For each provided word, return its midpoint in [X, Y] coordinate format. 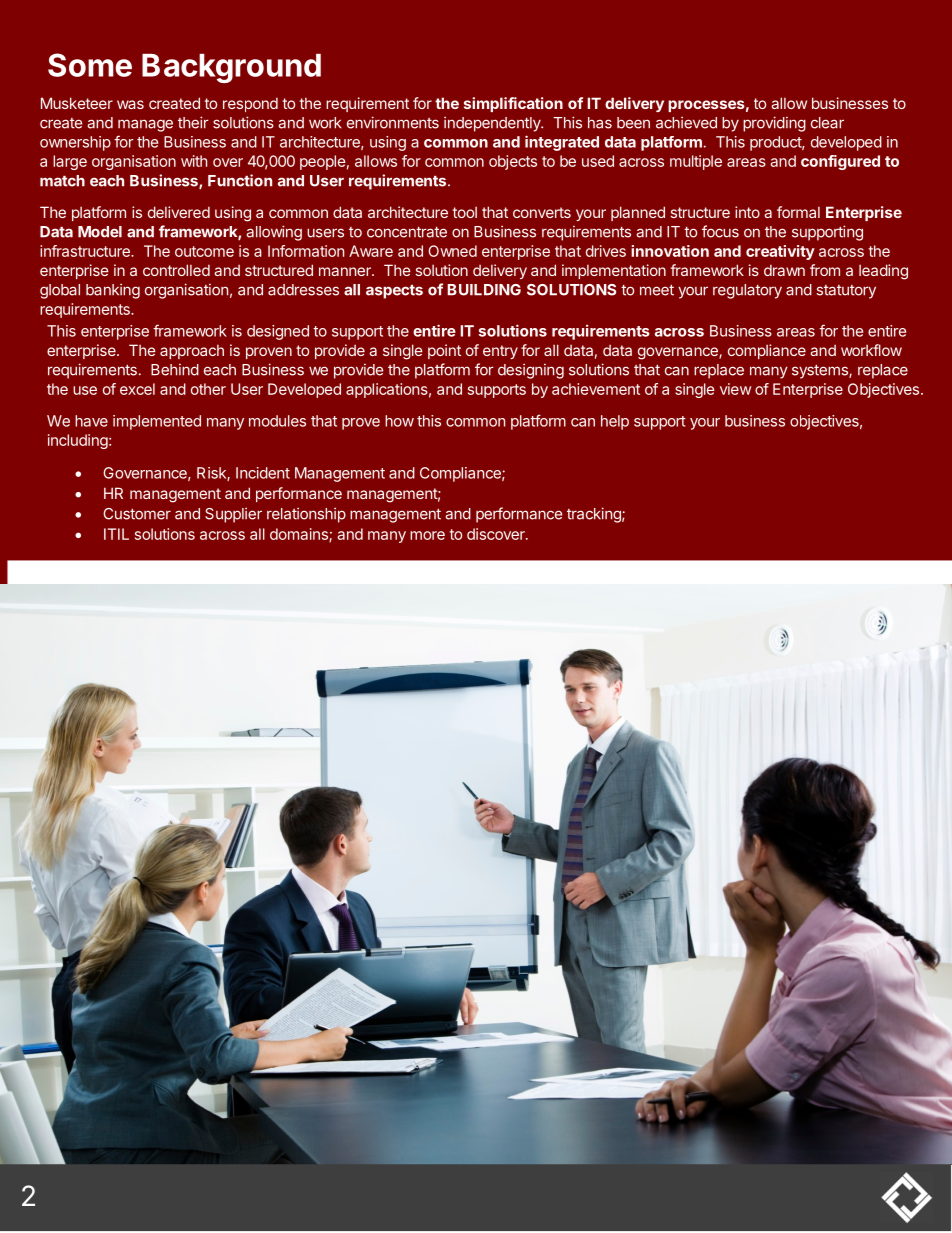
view [735, 389]
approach [192, 352]
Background [231, 68]
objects [513, 162]
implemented [157, 422]
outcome [204, 251]
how [399, 421]
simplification [513, 104]
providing [774, 124]
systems [821, 372]
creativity [780, 252]
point [444, 351]
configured [840, 162]
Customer [137, 514]
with [194, 161]
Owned [452, 251]
